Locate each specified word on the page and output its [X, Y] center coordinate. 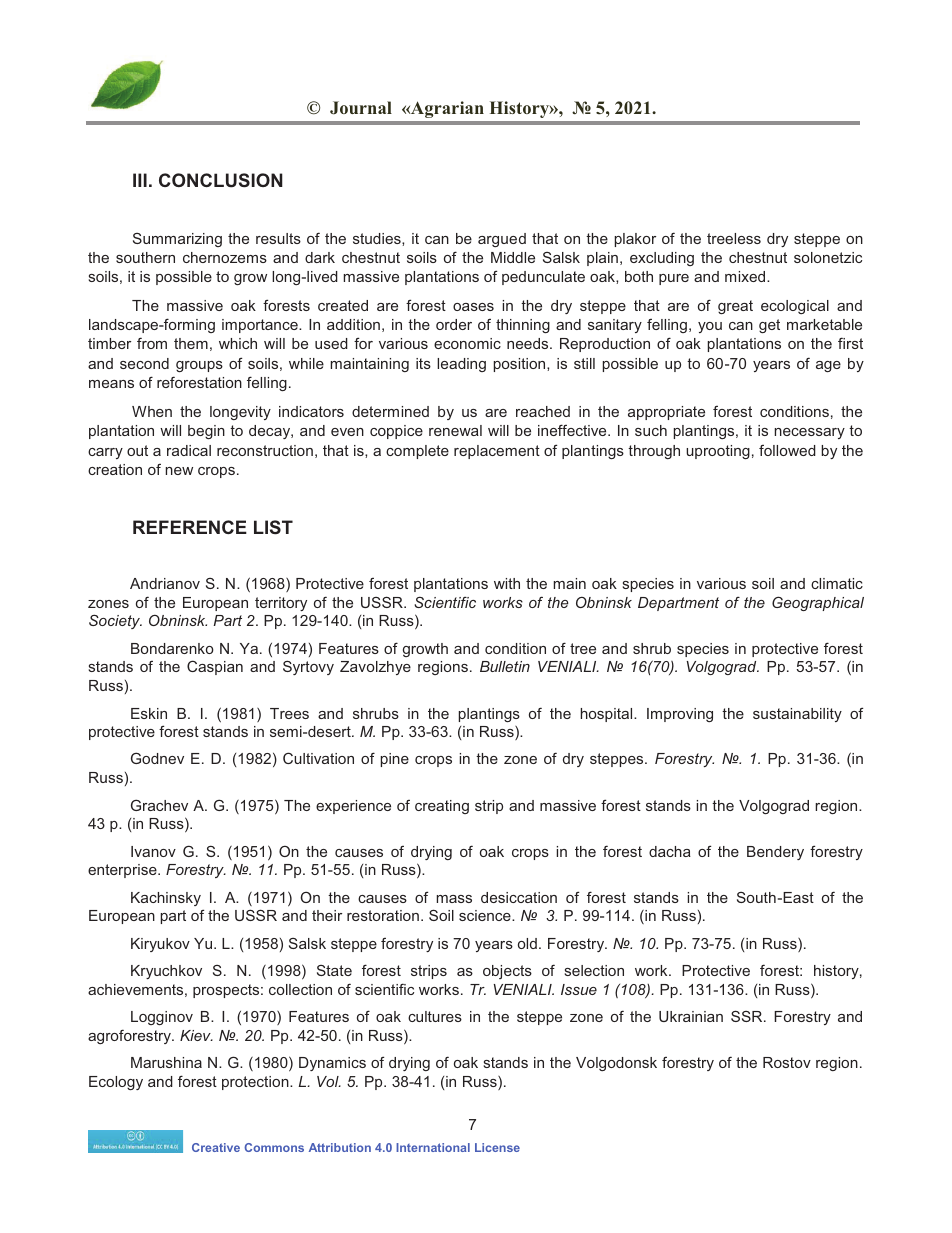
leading [461, 365]
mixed [746, 276]
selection [594, 970]
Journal [361, 108]
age [828, 366]
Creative [216, 1147]
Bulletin [505, 666]
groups [199, 366]
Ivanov [153, 851]
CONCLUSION [221, 180]
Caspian [215, 667]
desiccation [519, 897]
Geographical [818, 603]
